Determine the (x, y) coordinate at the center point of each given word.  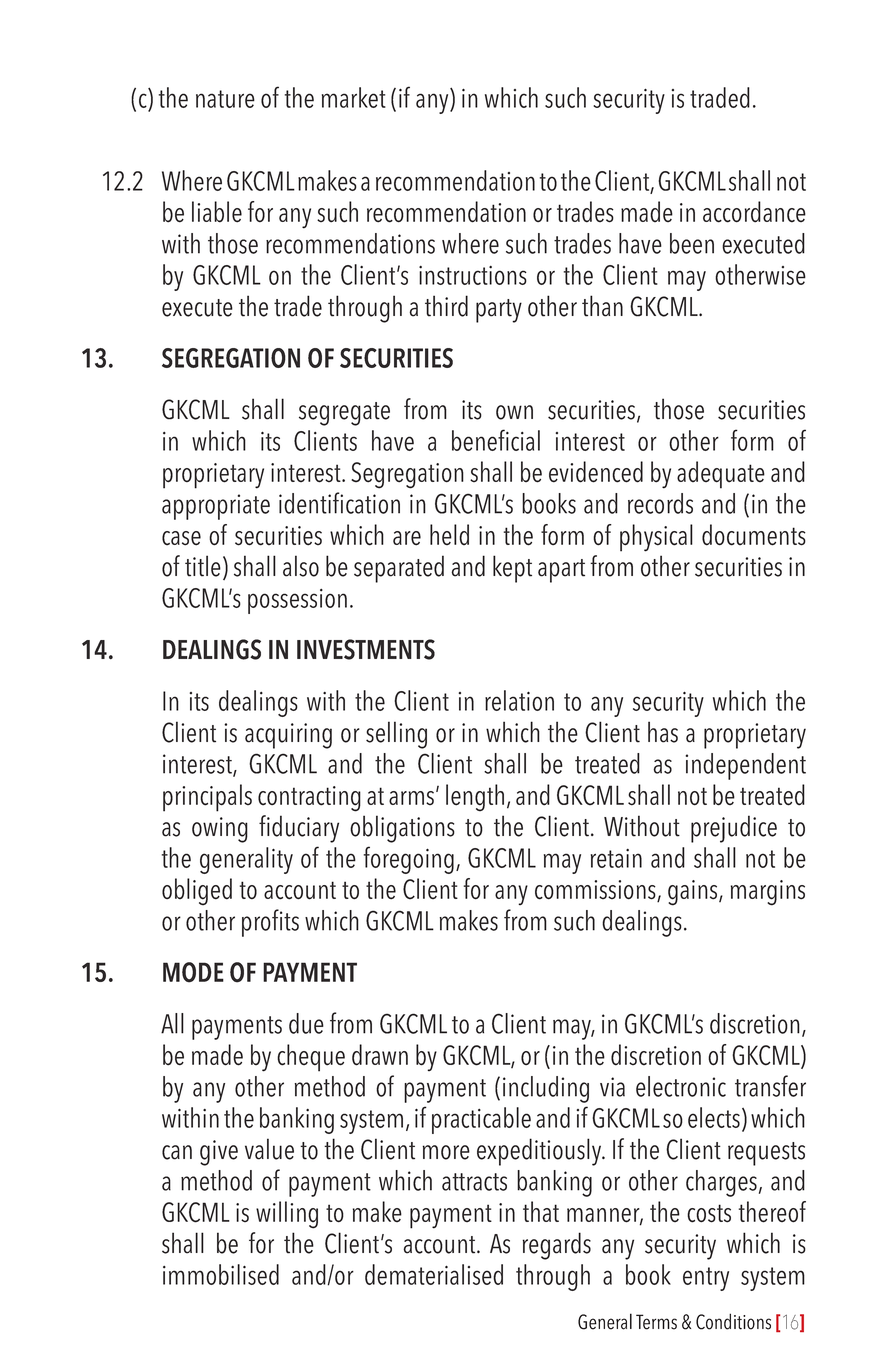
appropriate (216, 507)
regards (556, 1246)
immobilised (221, 1274)
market (354, 97)
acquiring (288, 736)
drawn (380, 1055)
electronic (681, 1086)
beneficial (496, 440)
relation (519, 700)
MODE (193, 972)
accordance (754, 212)
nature (225, 99)
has (663, 732)
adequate (721, 475)
